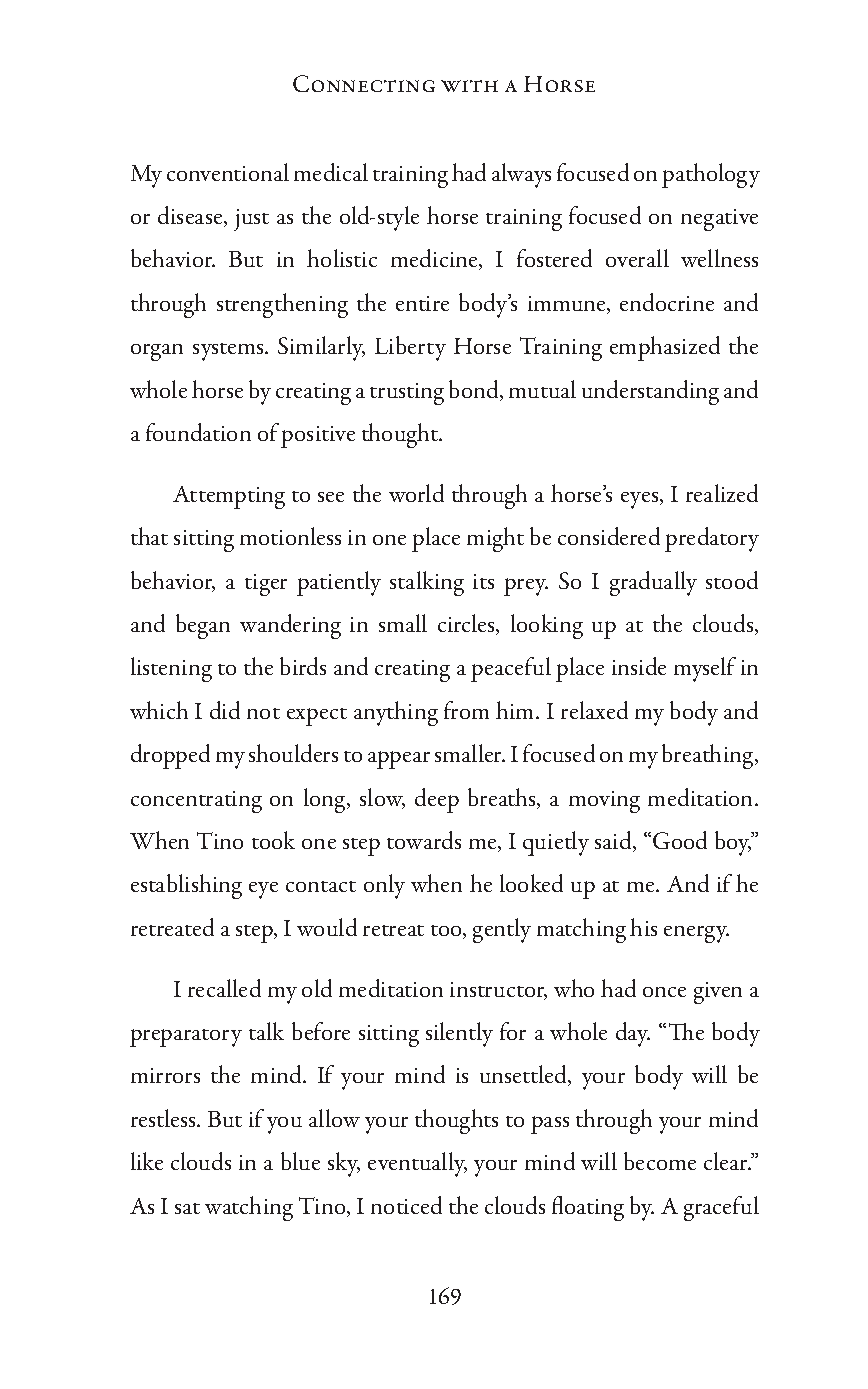 This screenshot has width=868, height=1389. I want to click on Good, so click(680, 840).
